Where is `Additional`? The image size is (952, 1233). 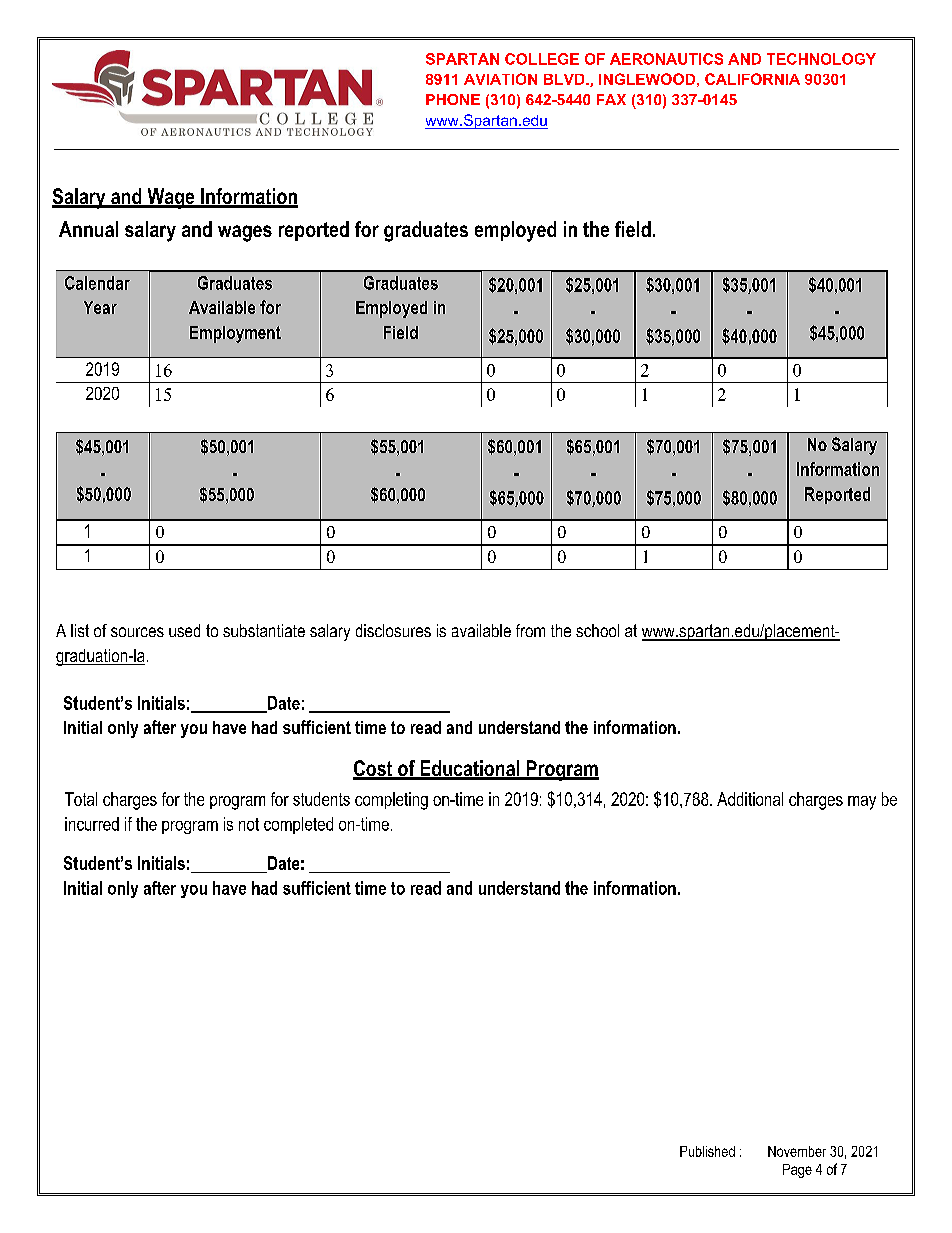 Additional is located at coordinates (750, 799).
